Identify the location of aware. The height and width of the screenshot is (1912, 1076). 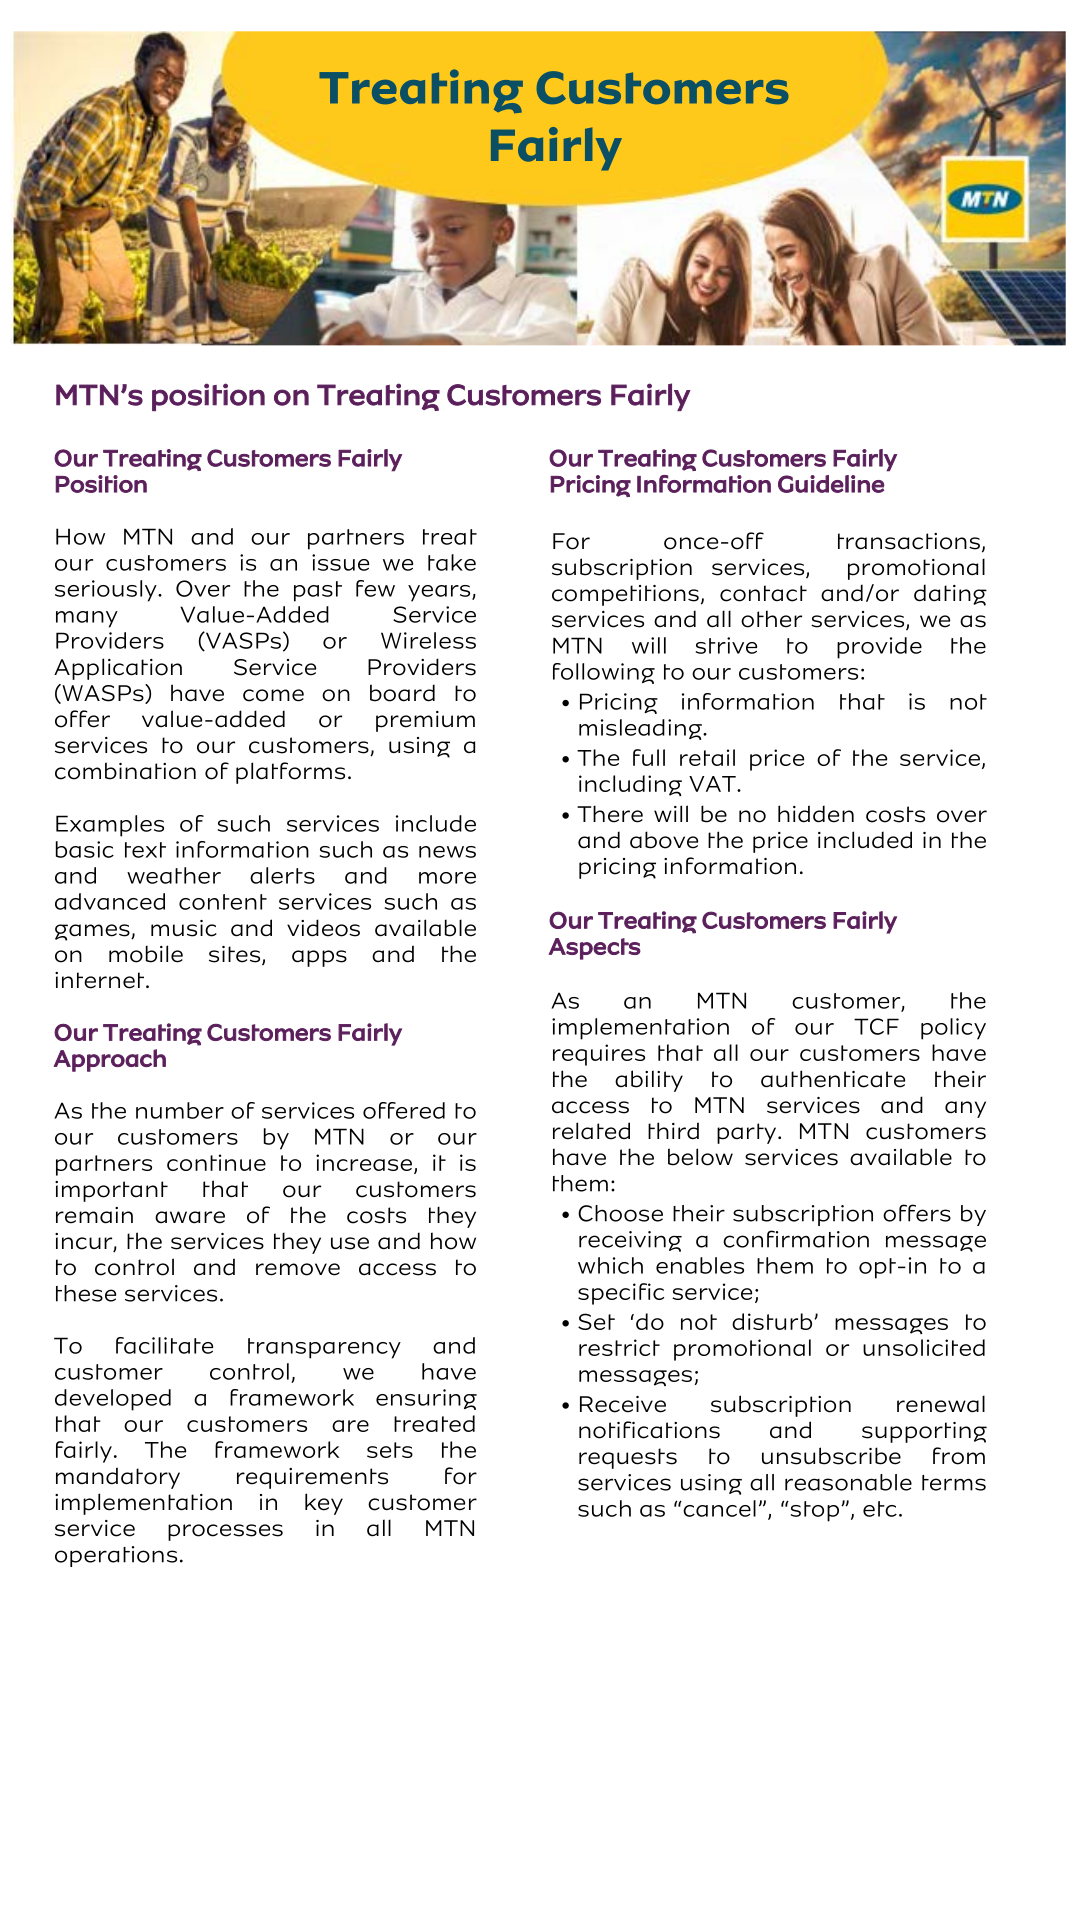
(190, 1217).
